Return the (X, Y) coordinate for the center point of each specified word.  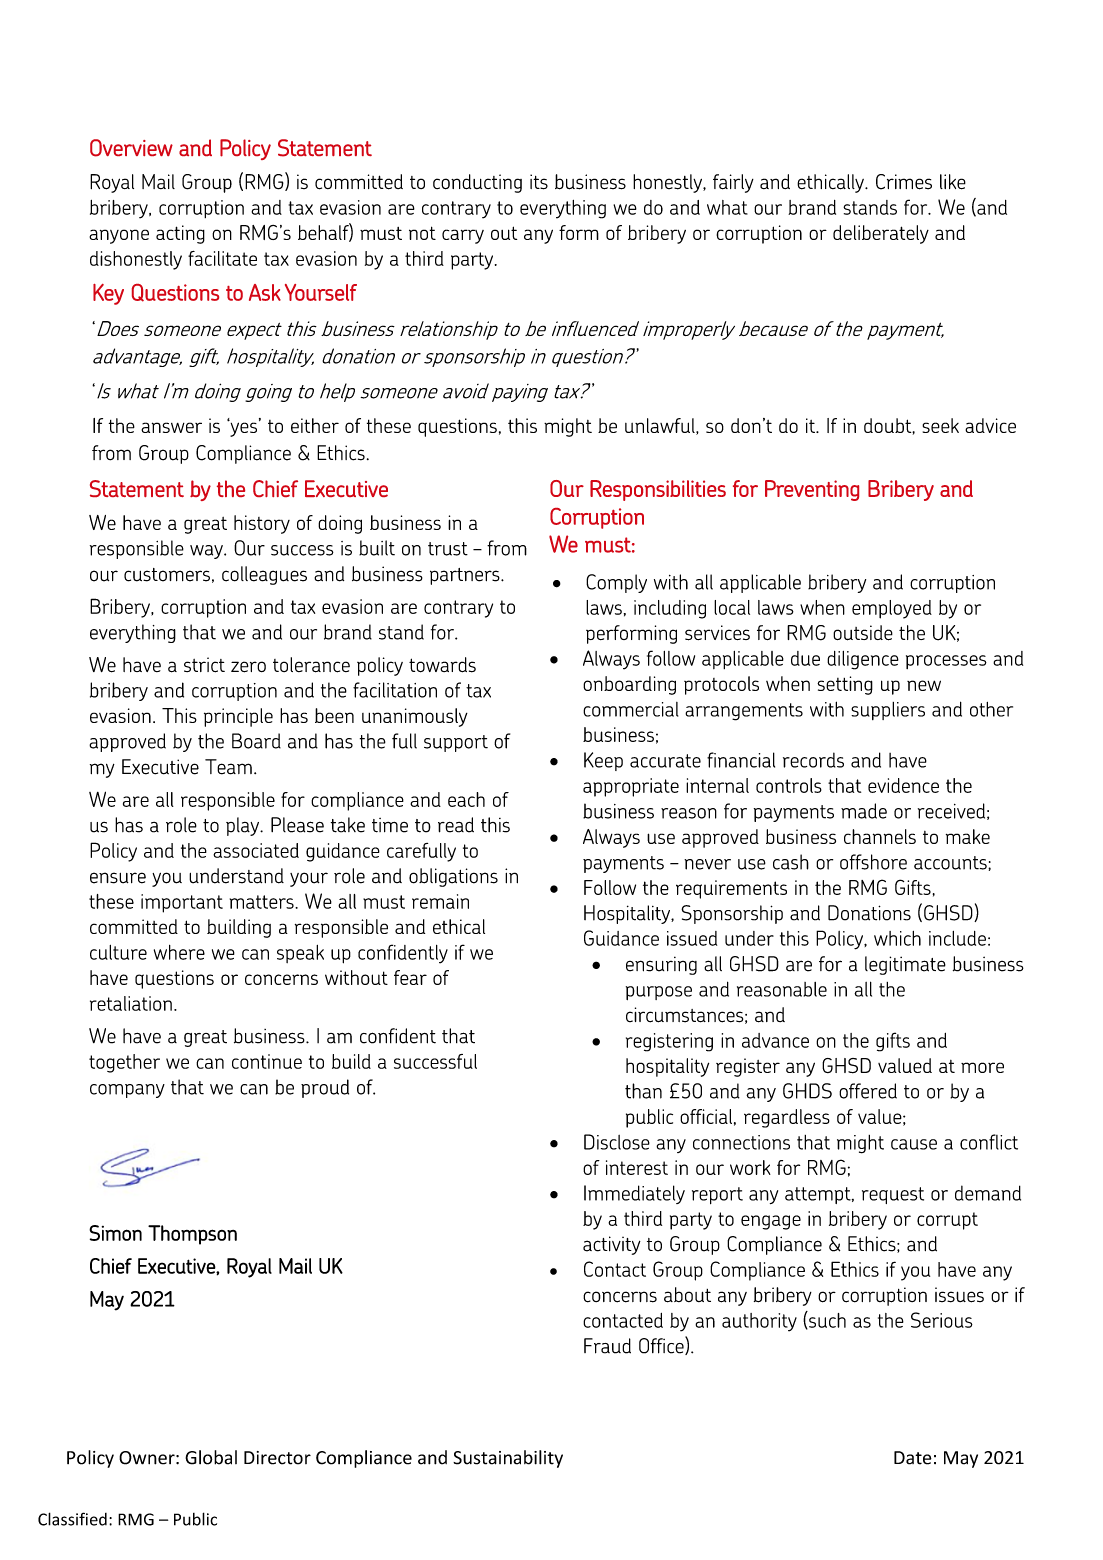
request (893, 1195)
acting (180, 234)
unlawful (661, 426)
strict (204, 665)
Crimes (904, 182)
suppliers (888, 711)
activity (612, 1245)
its (539, 182)
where (179, 952)
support (456, 743)
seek (940, 425)
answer (171, 427)
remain (440, 901)
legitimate (905, 965)
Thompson (192, 1235)
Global (211, 1457)
